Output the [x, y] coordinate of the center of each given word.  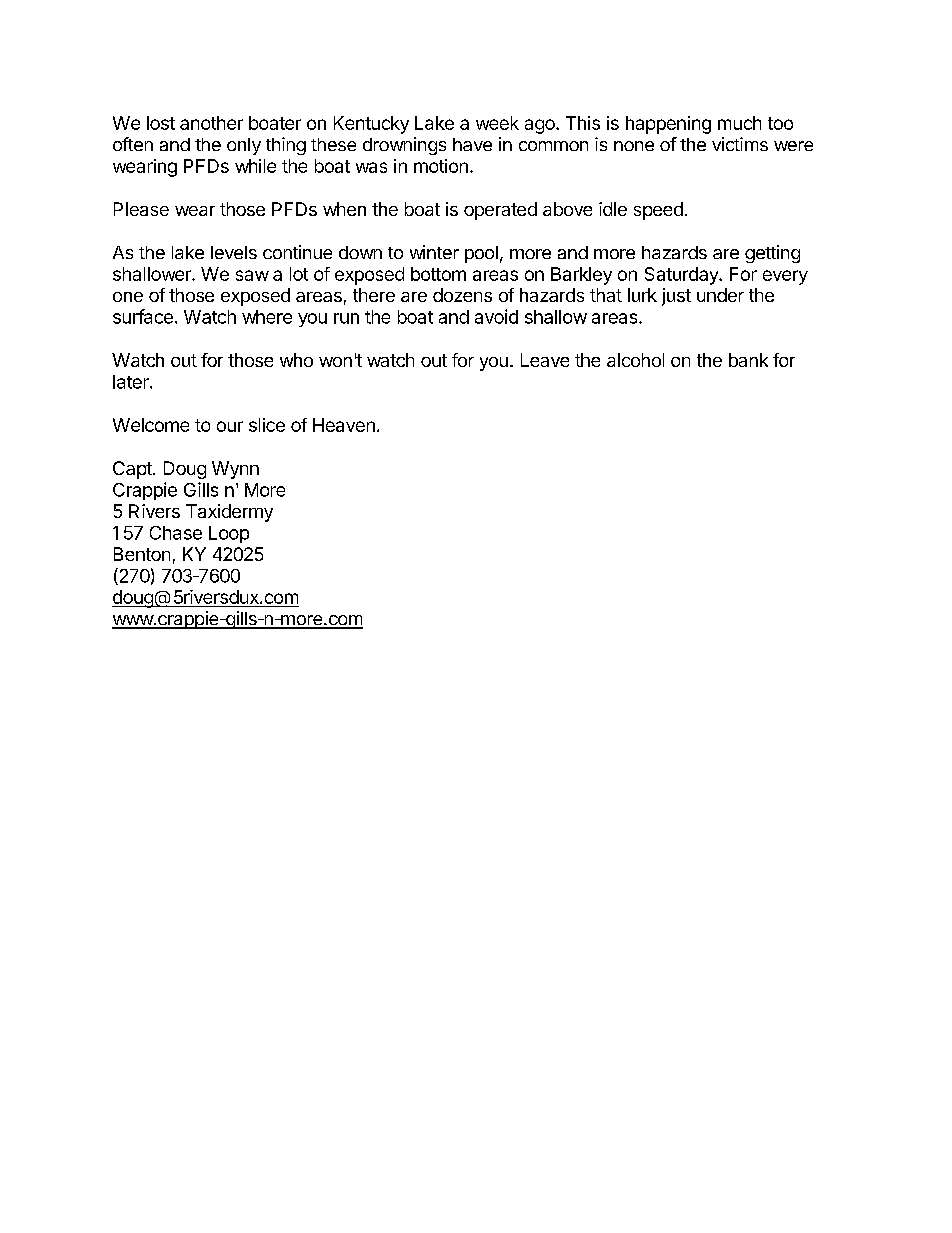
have [472, 144]
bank [748, 360]
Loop [229, 534]
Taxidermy [229, 513]
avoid [496, 316]
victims [740, 144]
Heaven [344, 425]
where [267, 317]
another [211, 123]
